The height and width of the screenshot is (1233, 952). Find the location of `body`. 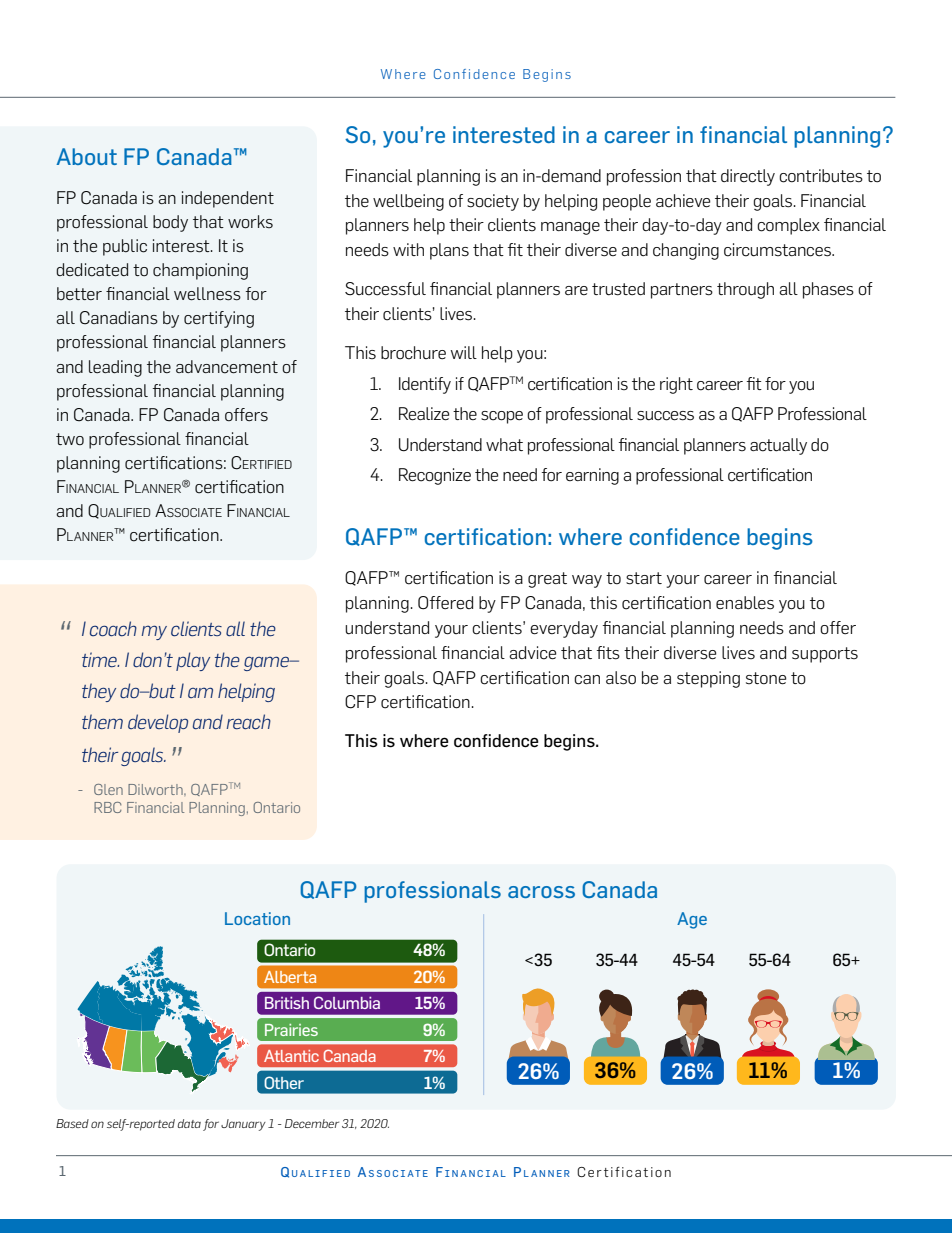

body is located at coordinates (170, 223).
